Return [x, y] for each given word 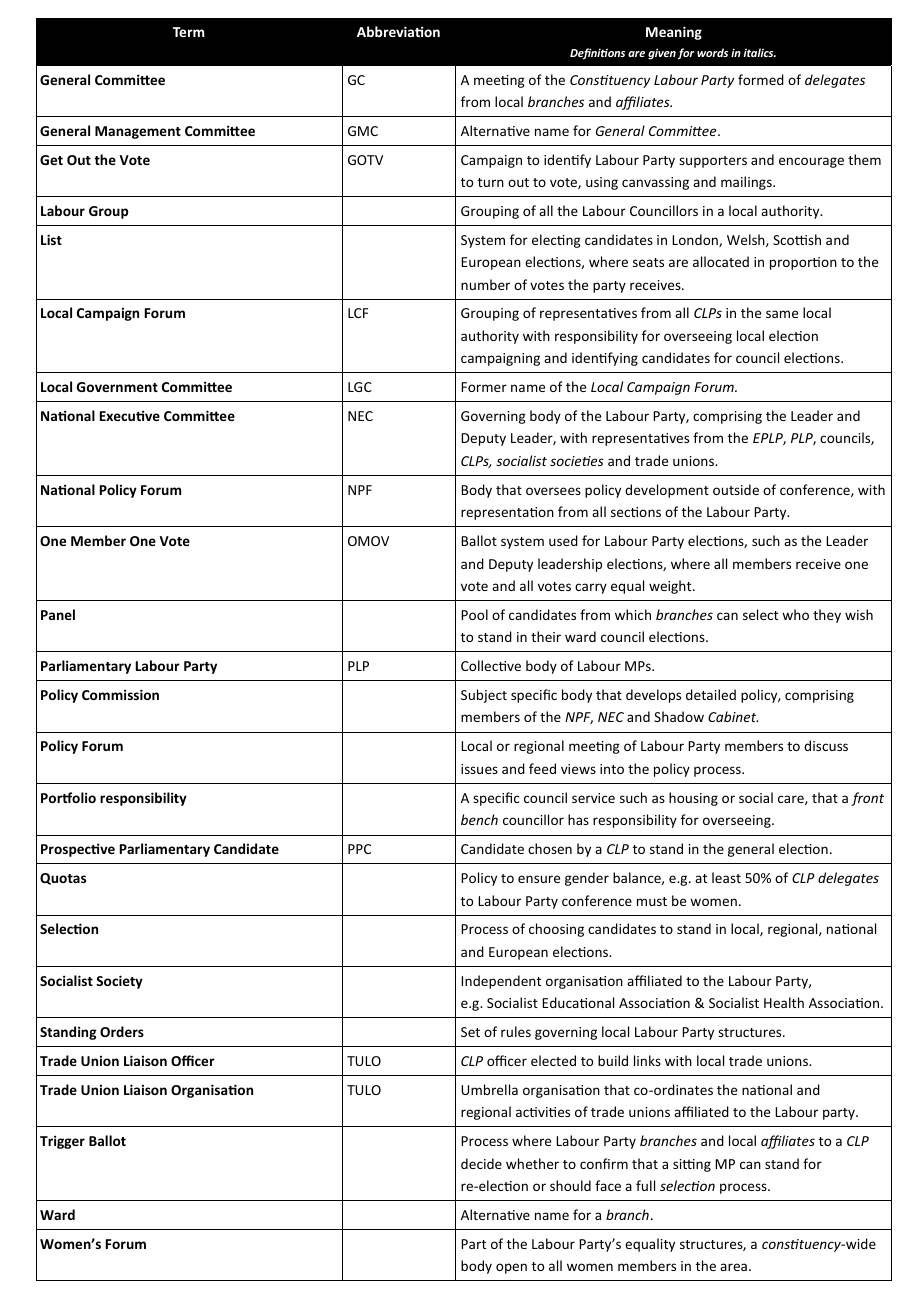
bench [479, 819]
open [511, 1268]
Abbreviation [398, 31]
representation [507, 513]
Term [188, 32]
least [726, 877]
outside [736, 489]
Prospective [78, 850]
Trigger [62, 1142]
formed [761, 79]
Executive [130, 415]
